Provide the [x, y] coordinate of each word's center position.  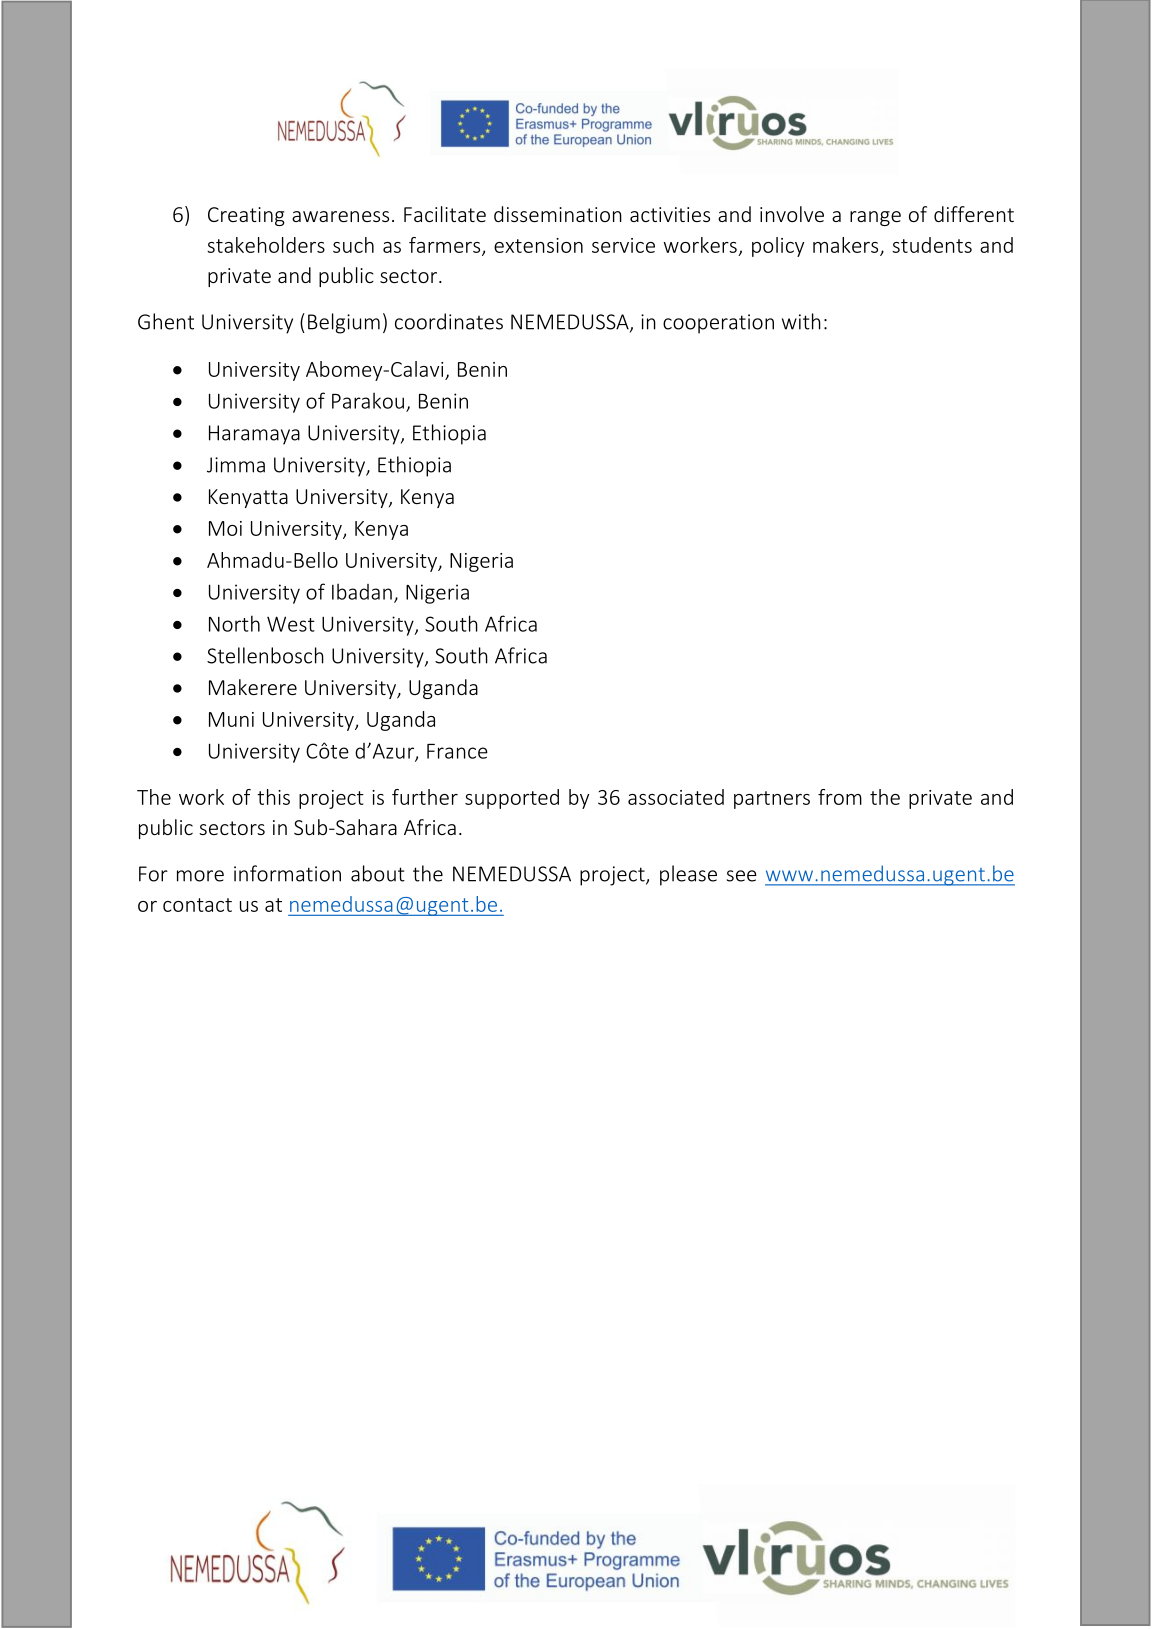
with [801, 321]
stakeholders [266, 245]
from [840, 797]
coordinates [449, 321]
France [457, 751]
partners [772, 800]
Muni [231, 719]
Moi [225, 528]
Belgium [344, 323]
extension [538, 245]
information [287, 873]
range [875, 218]
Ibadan [362, 592]
